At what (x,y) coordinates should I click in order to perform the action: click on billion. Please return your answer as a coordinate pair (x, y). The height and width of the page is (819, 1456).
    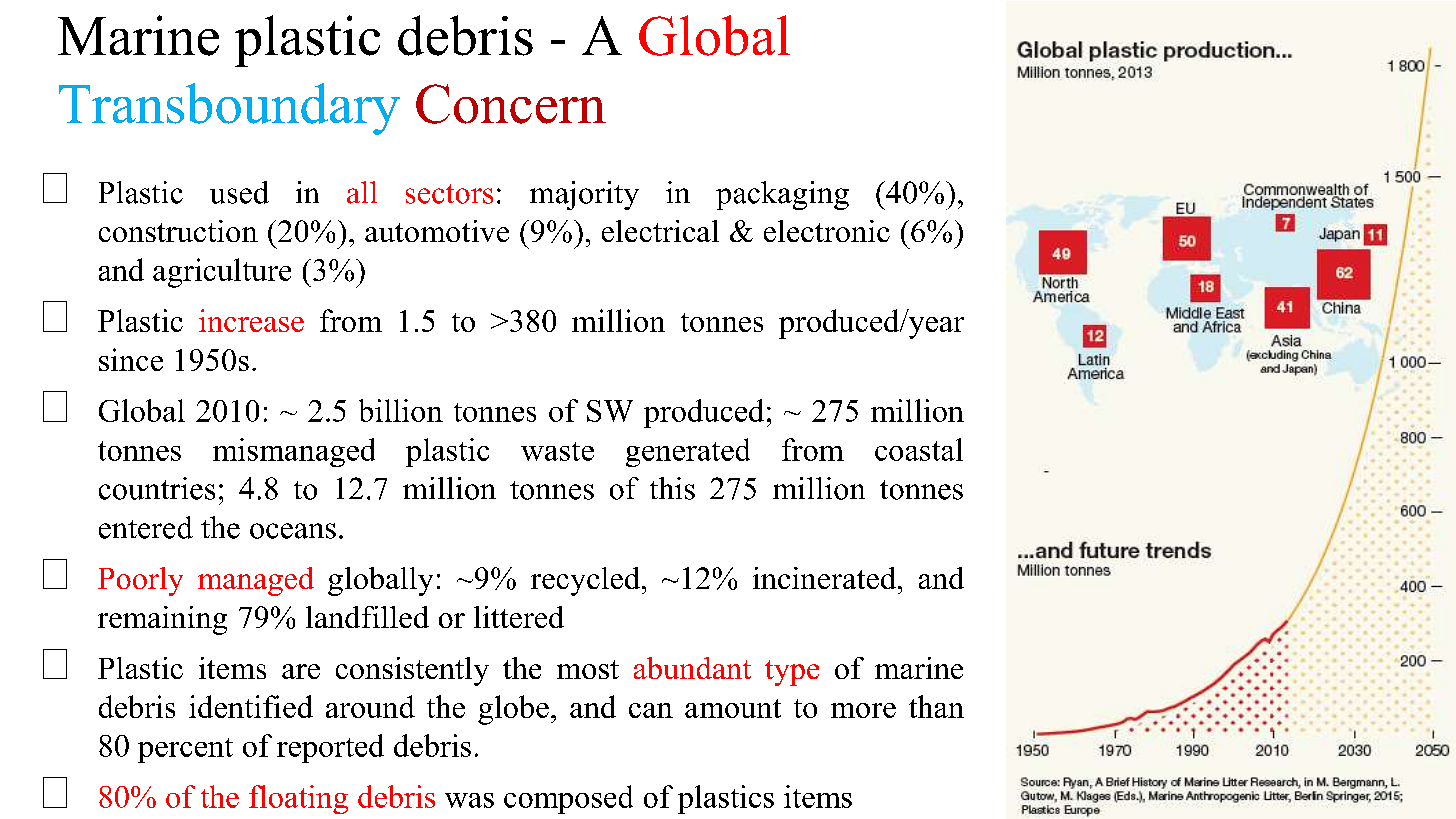
    Looking at the image, I should click on (401, 410).
